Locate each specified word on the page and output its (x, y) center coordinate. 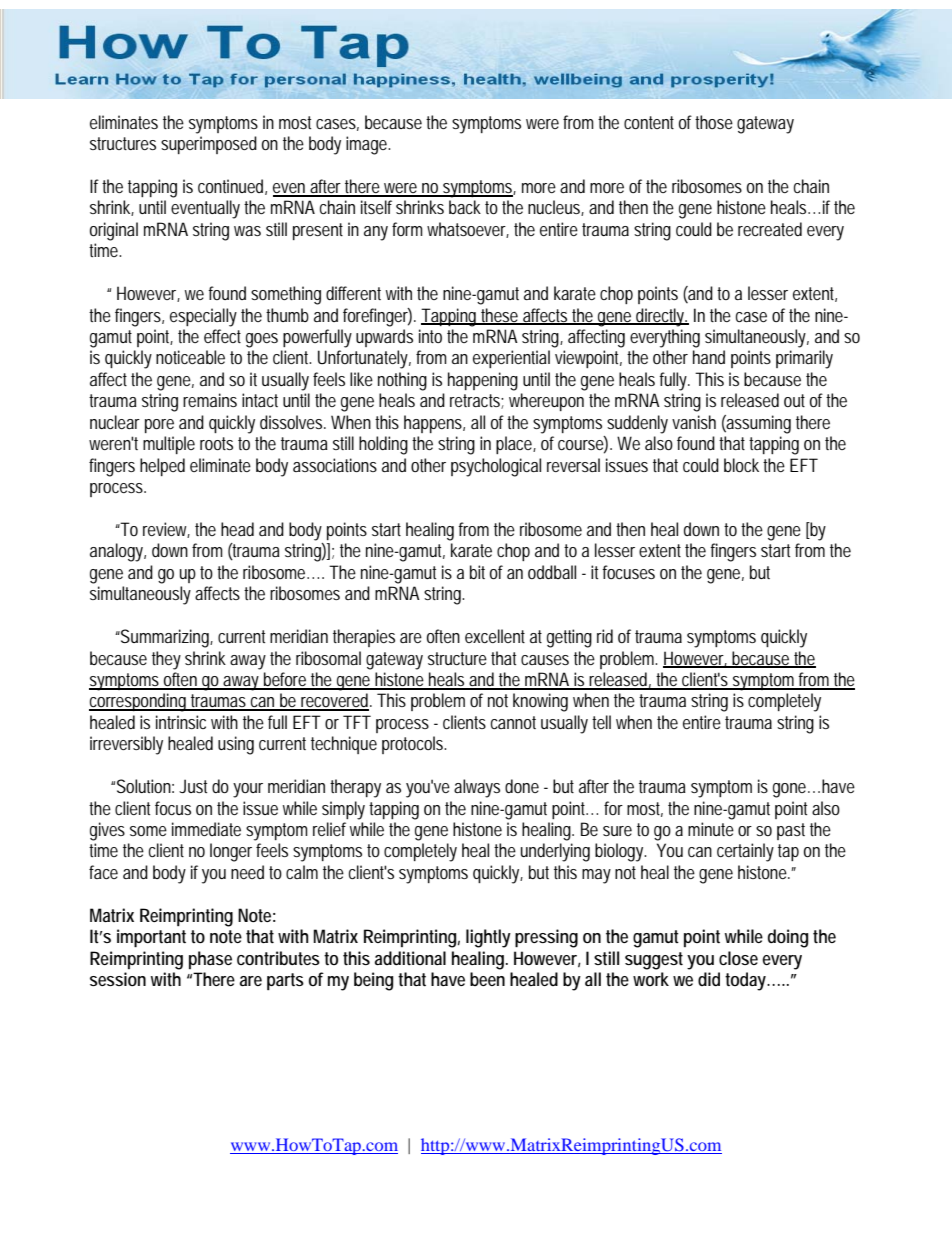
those (714, 122)
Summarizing (166, 638)
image (368, 145)
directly (661, 317)
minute (711, 829)
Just (193, 786)
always (477, 788)
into (430, 336)
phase (210, 960)
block (744, 465)
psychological (496, 467)
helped (162, 467)
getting (569, 638)
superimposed (209, 145)
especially (203, 317)
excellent (495, 636)
